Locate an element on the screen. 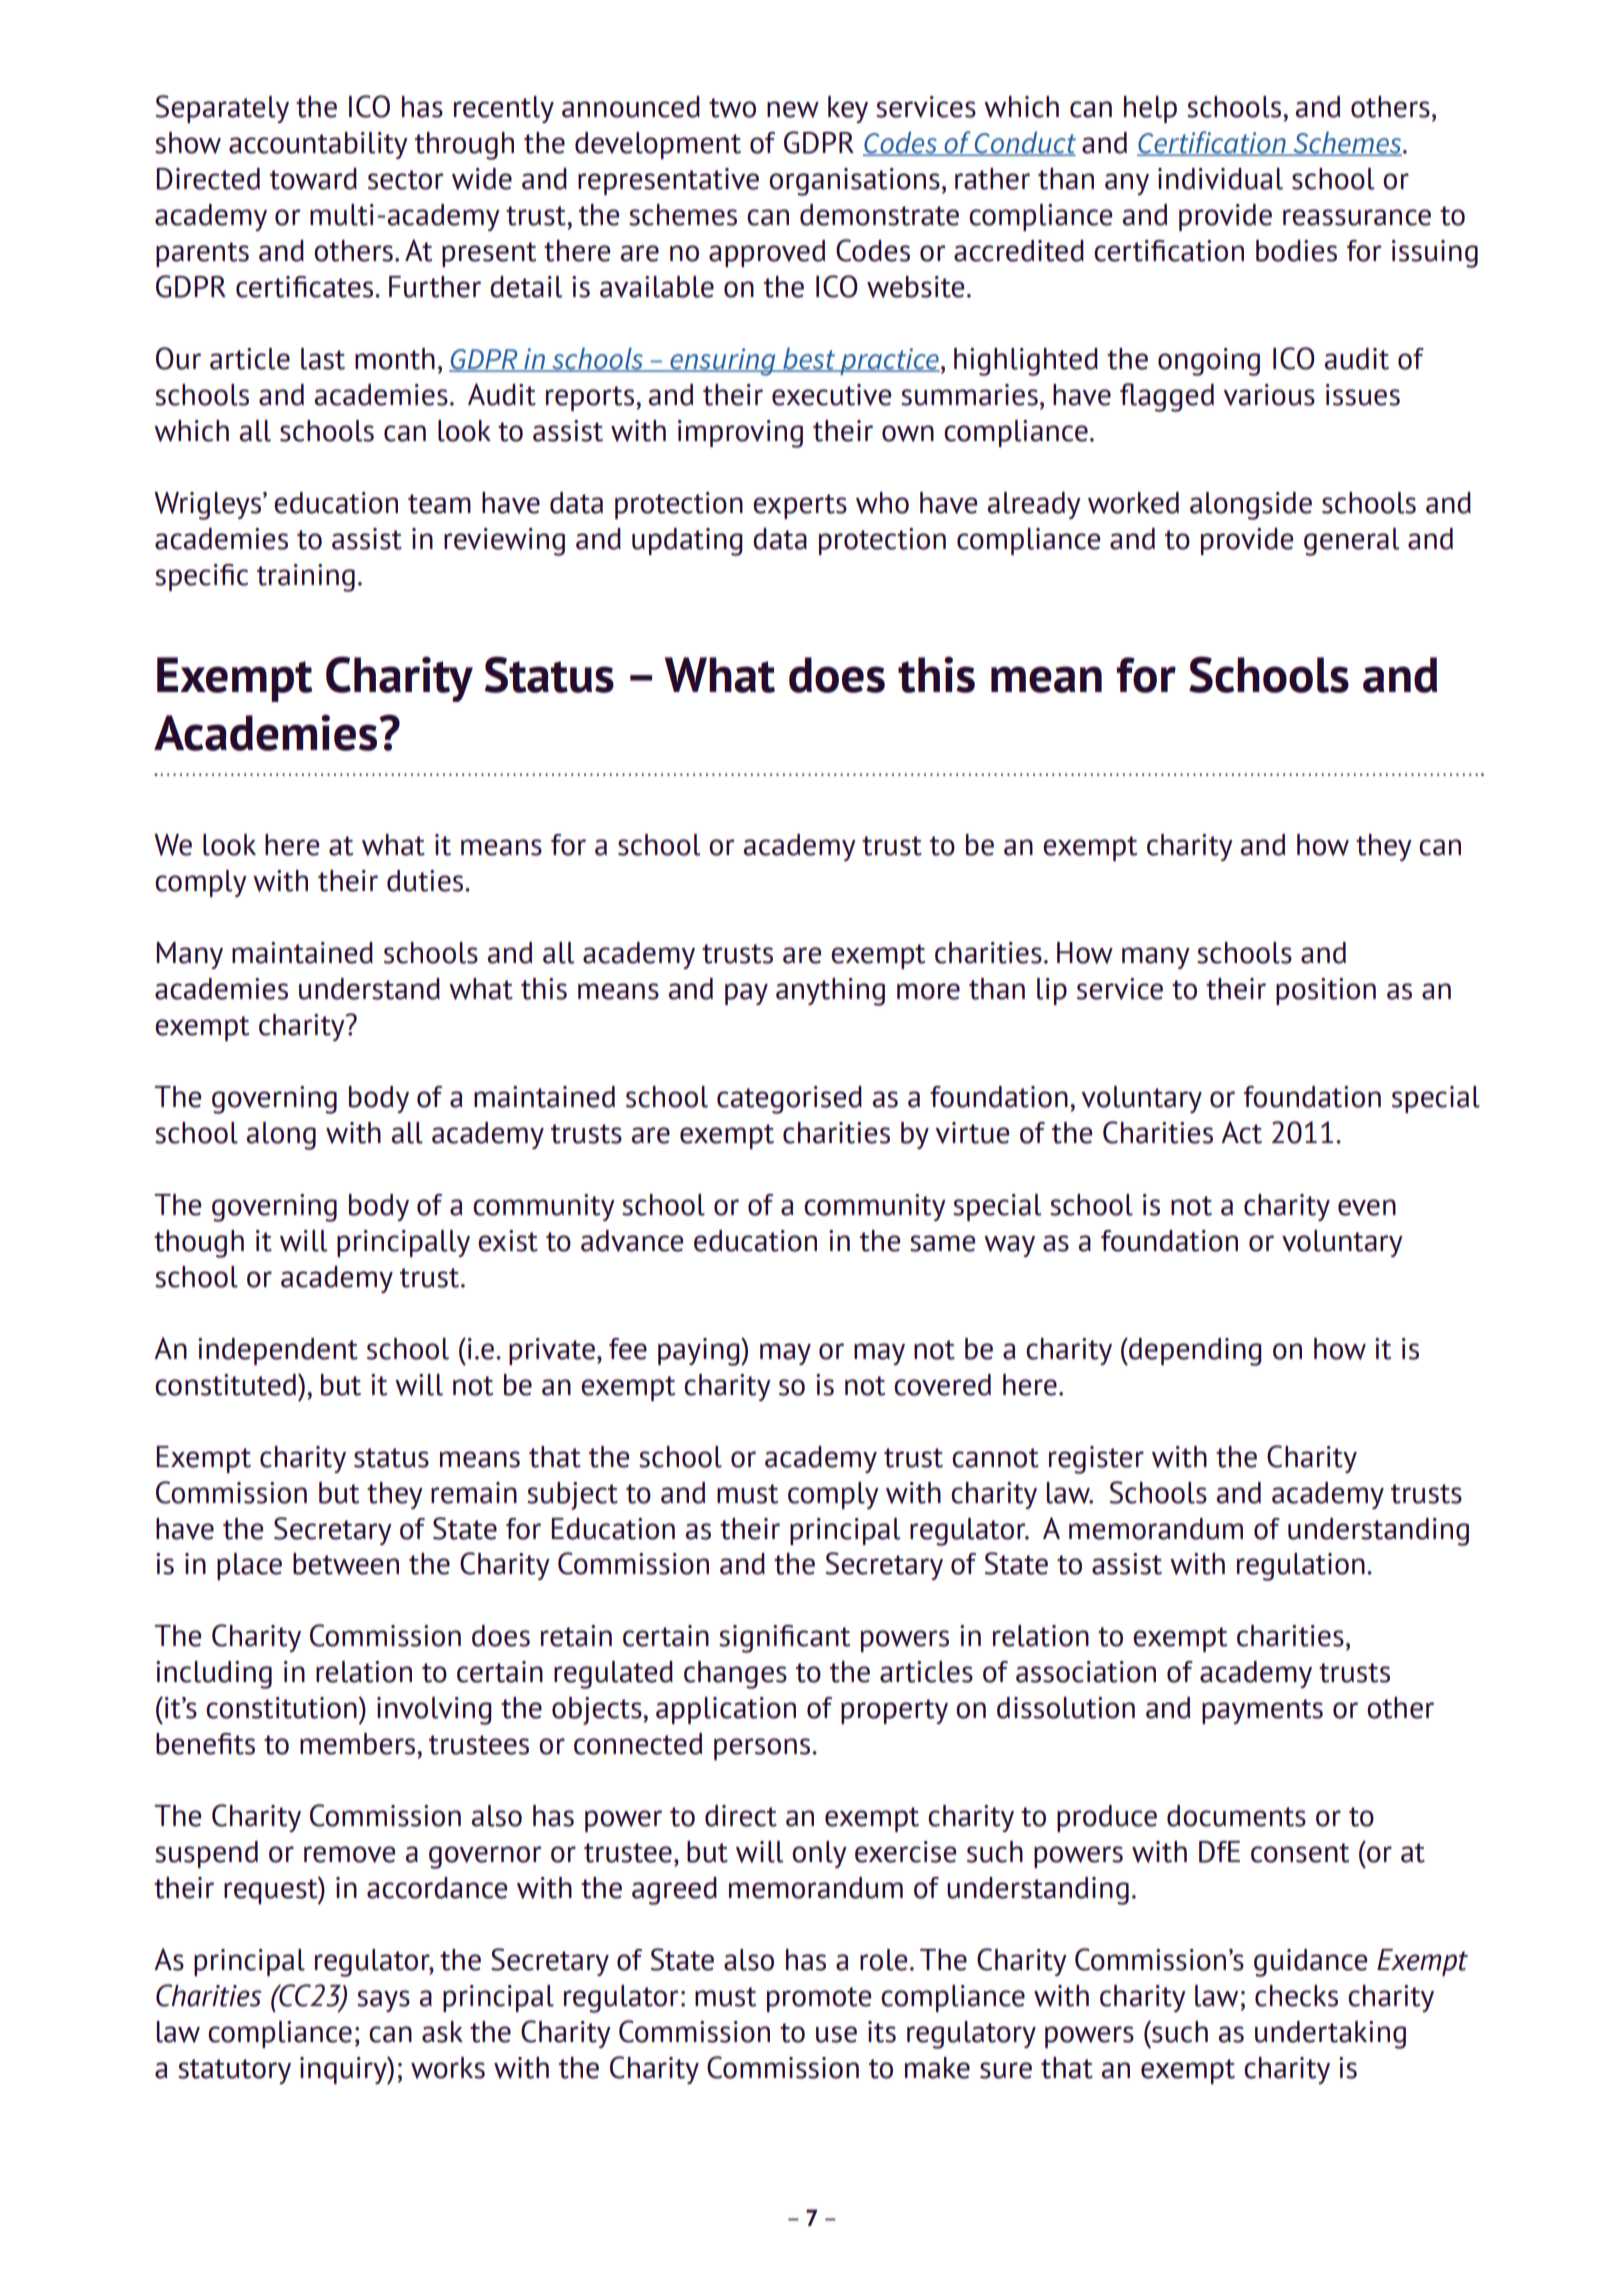  individual is located at coordinates (1220, 179).
